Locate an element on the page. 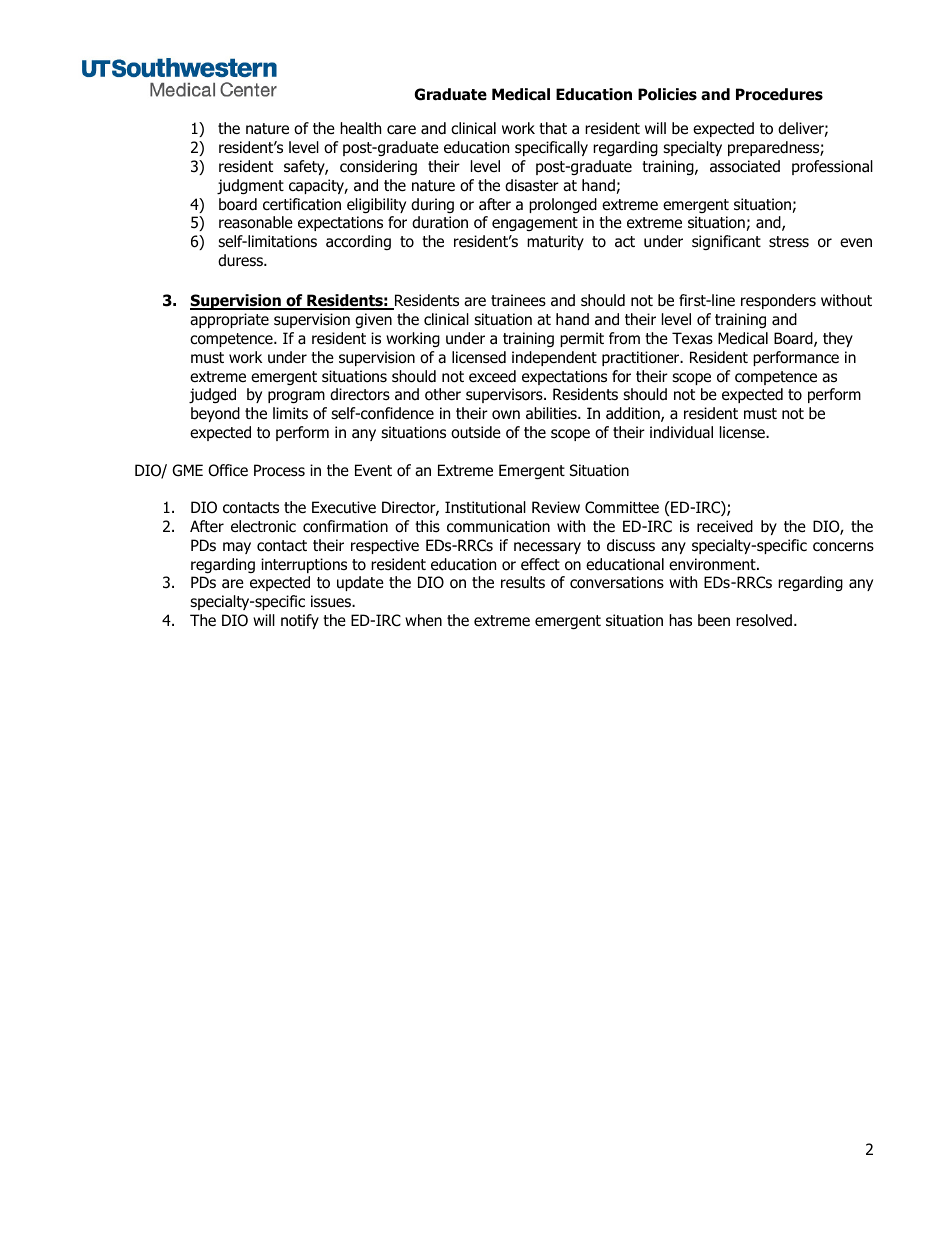  resolved is located at coordinates (764, 620).
